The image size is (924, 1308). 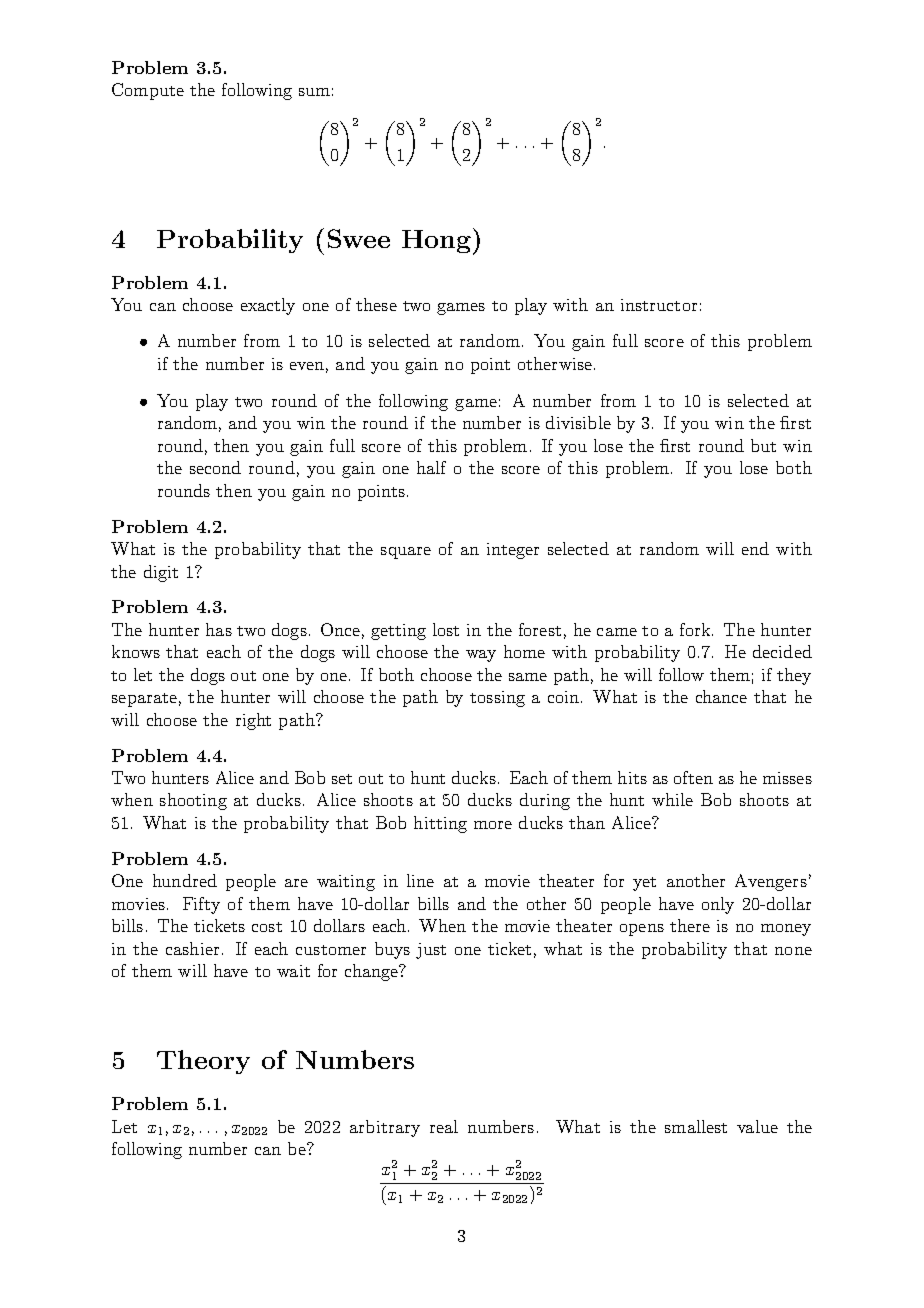 What do you see at coordinates (696, 629) in the screenshot?
I see `fork` at bounding box center [696, 629].
